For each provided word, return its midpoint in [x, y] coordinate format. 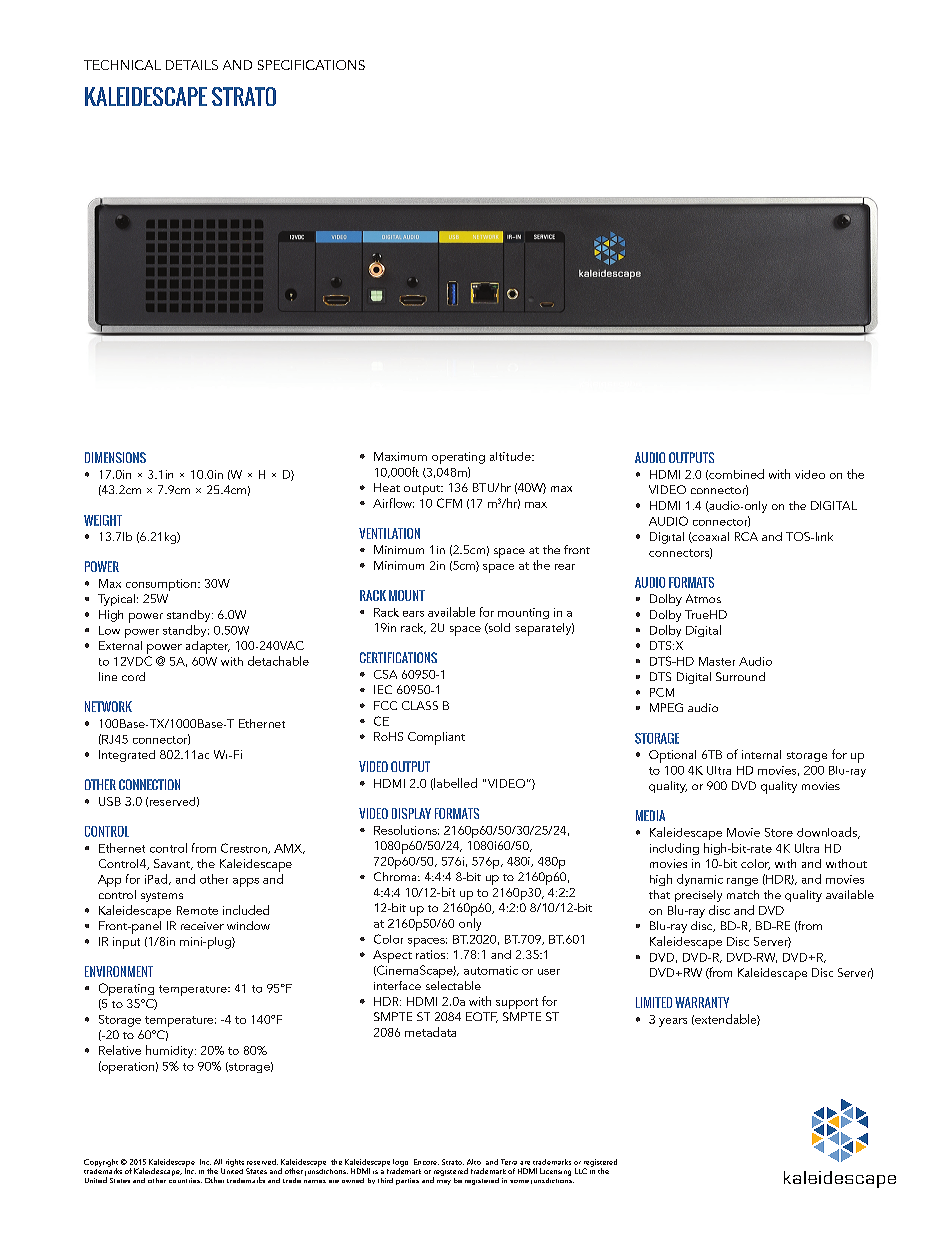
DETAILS [192, 65]
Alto [474, 1162]
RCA [746, 536]
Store [779, 832]
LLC [581, 1171]
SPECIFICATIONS [311, 65]
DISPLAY [411, 813]
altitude [511, 456]
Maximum [400, 456]
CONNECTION [149, 784]
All [218, 1162]
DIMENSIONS [115, 457]
